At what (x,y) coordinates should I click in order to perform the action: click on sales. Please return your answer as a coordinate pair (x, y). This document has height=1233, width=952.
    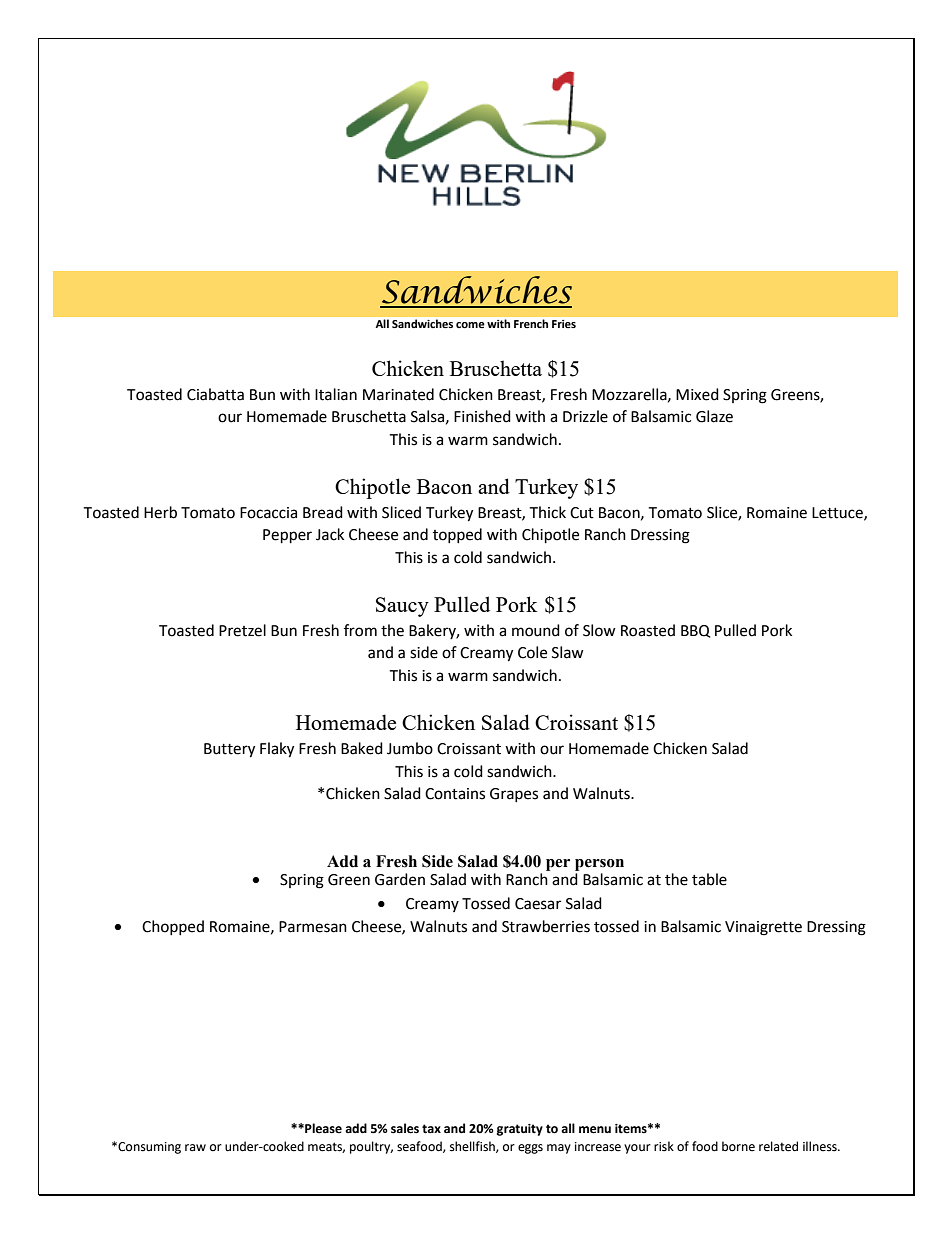
    Looking at the image, I should click on (405, 1128).
